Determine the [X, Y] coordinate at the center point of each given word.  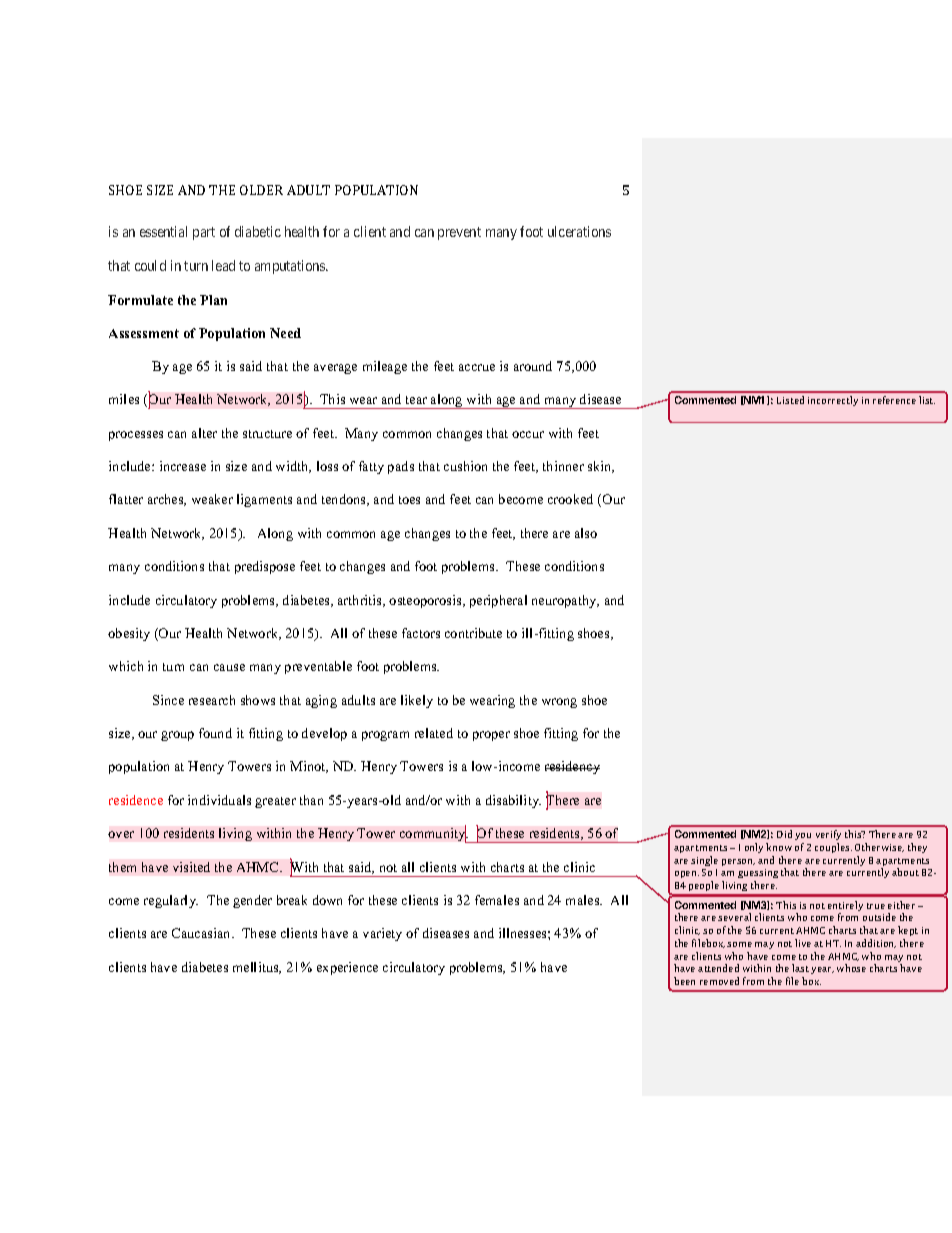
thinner [563, 466]
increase [183, 466]
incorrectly [833, 401]
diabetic [258, 231]
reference [894, 400]
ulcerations [579, 231]
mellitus [257, 968]
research [212, 700]
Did [784, 834]
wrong [559, 703]
